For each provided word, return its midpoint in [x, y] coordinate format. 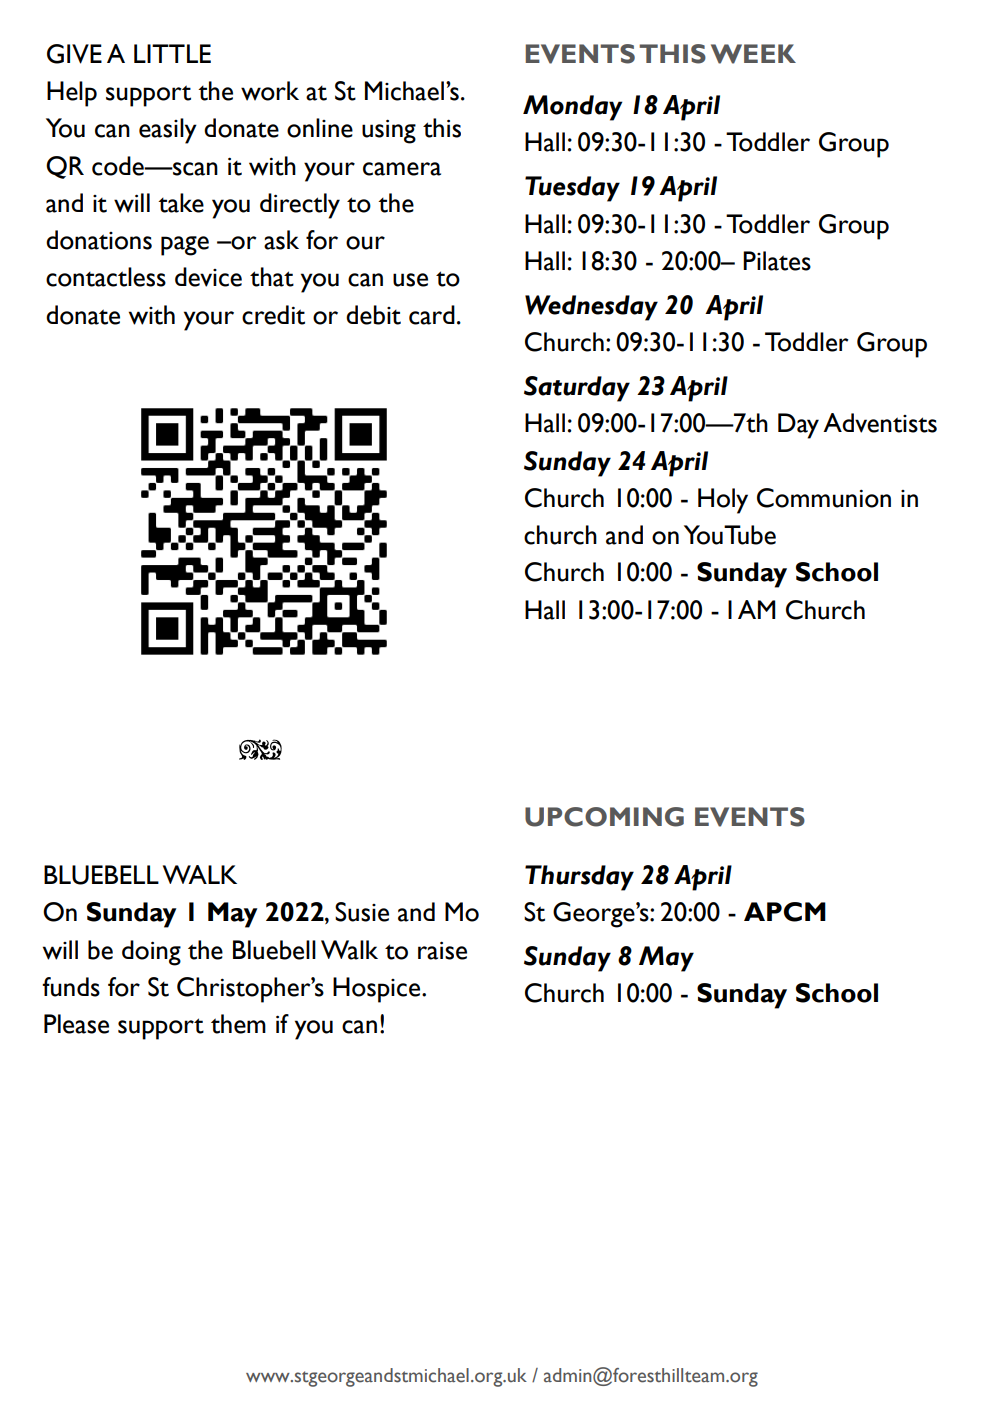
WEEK [753, 54]
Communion [824, 498]
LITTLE [172, 53]
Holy [723, 501]
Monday [573, 108]
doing [151, 953]
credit [273, 315]
